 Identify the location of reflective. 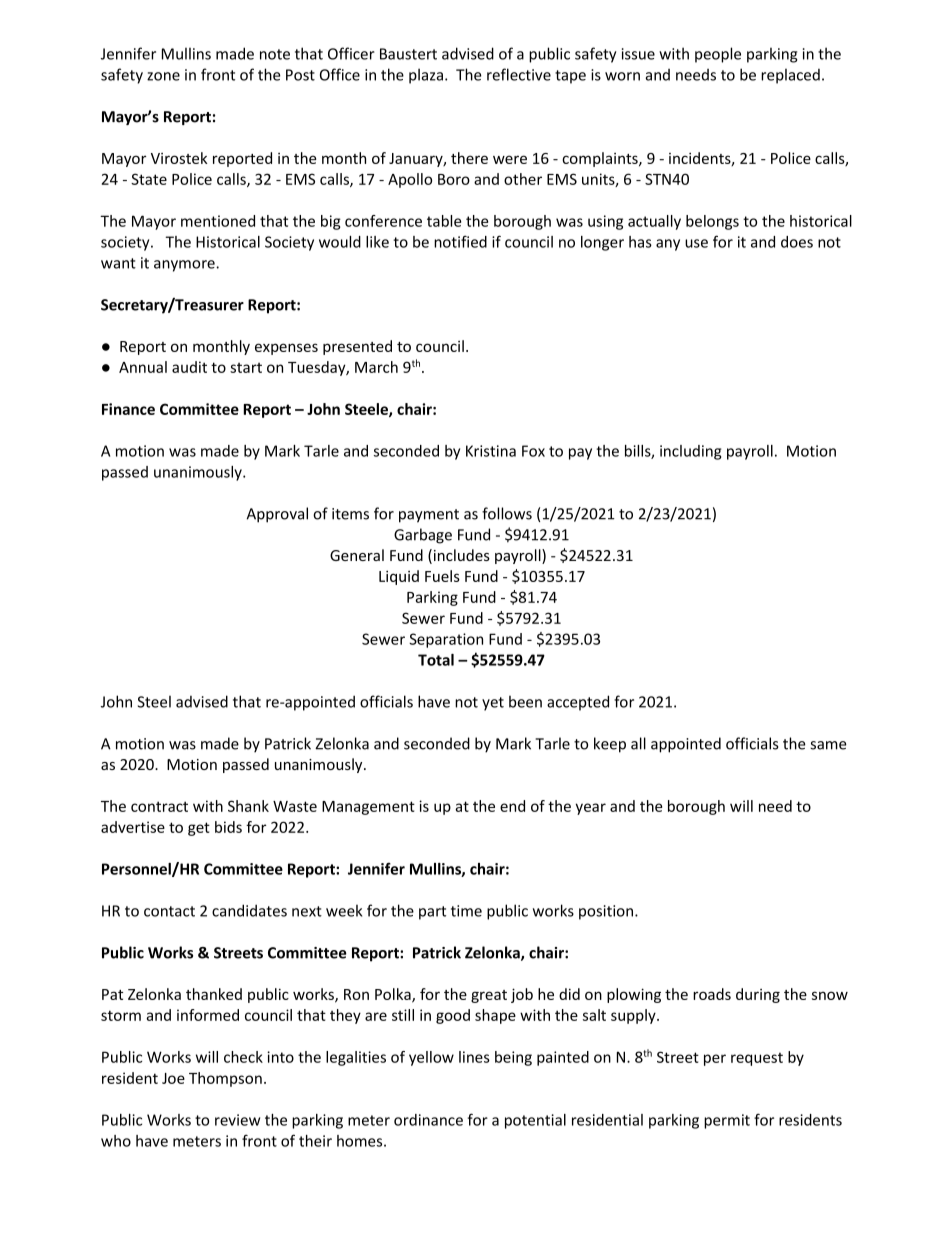
(519, 74).
